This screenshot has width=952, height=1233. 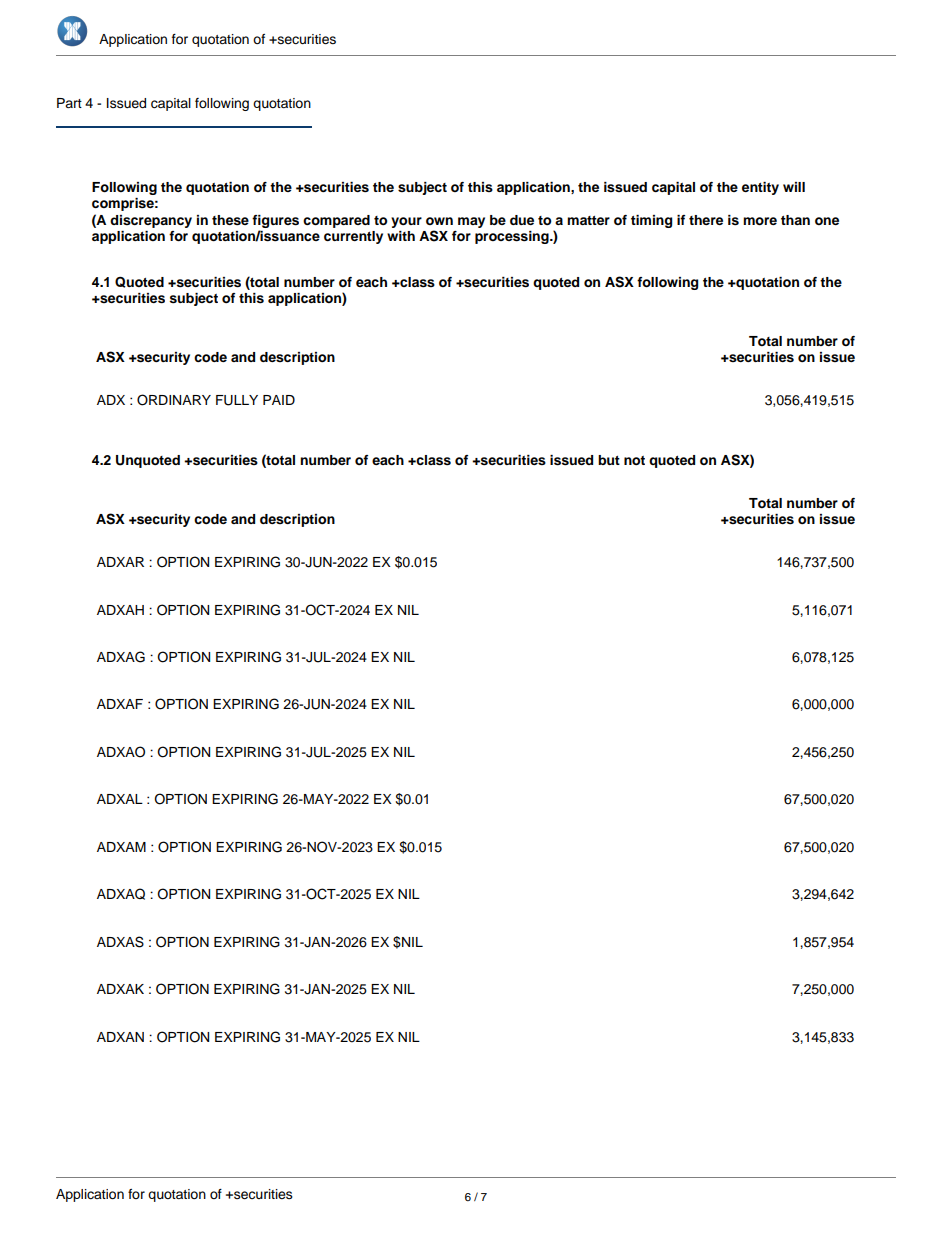 I want to click on discrepancy, so click(x=151, y=221).
